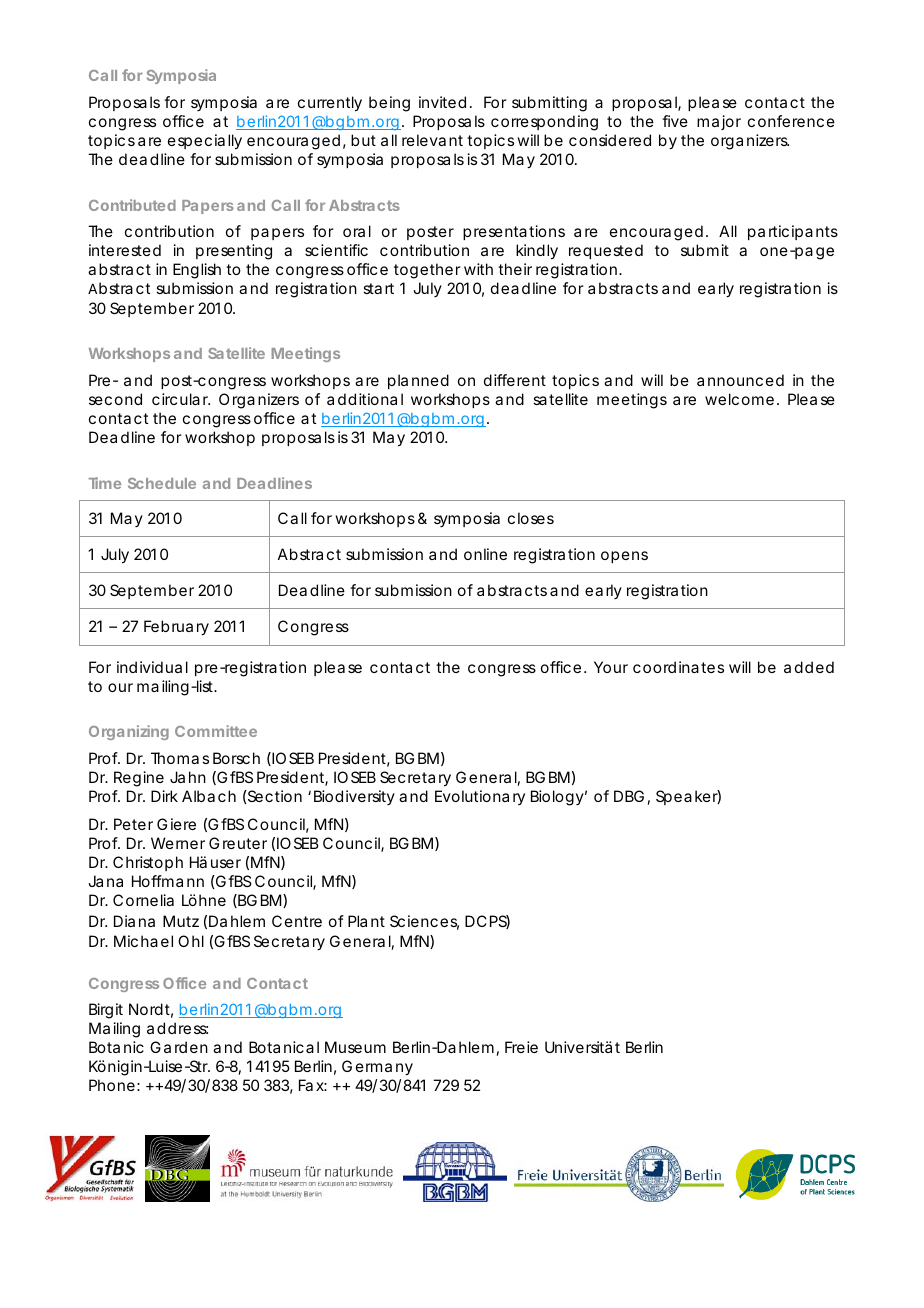 Image resolution: width=924 pixels, height=1308 pixels. What do you see at coordinates (485, 554) in the screenshot?
I see `online` at bounding box center [485, 554].
